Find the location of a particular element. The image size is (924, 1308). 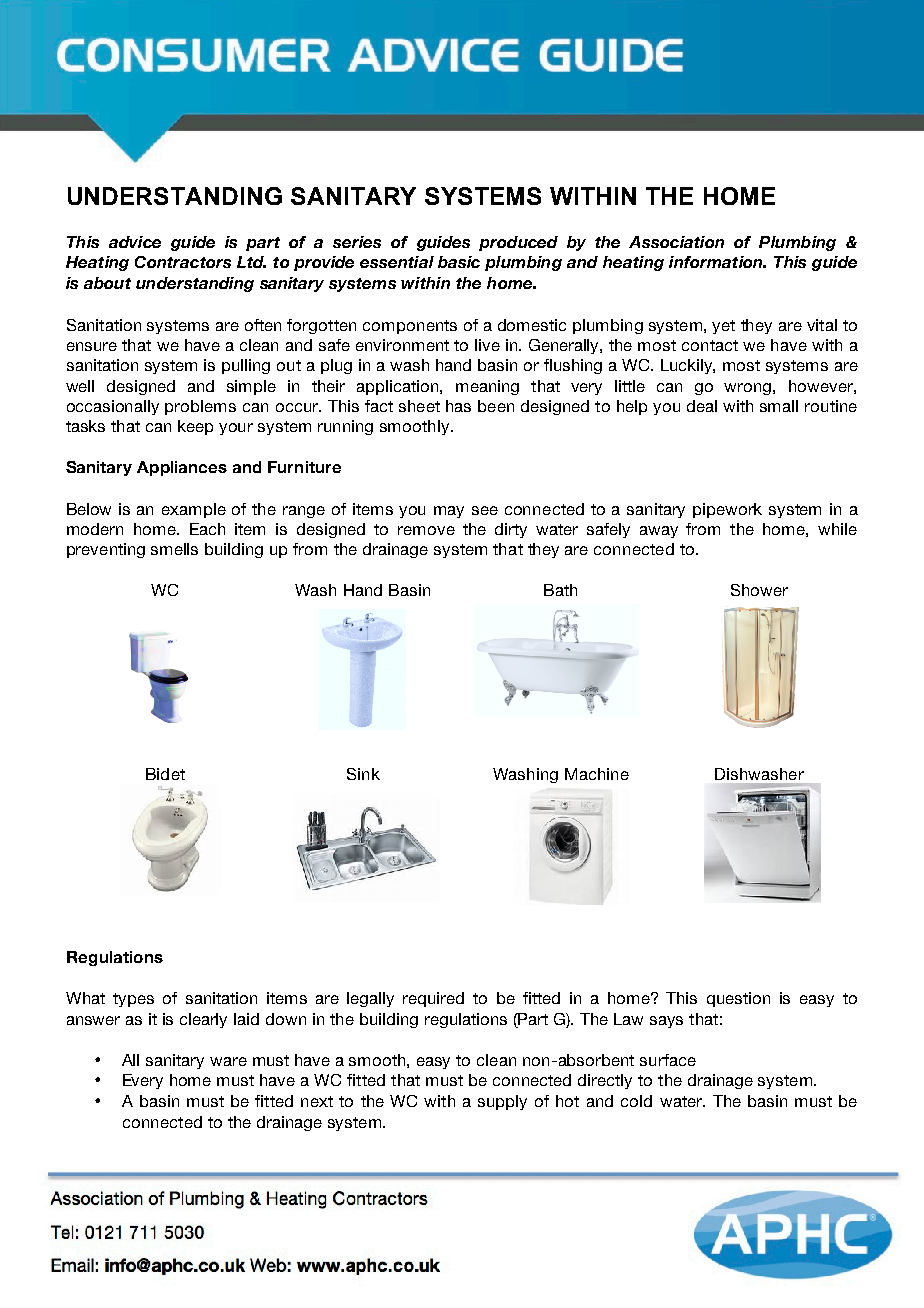

Bidet is located at coordinates (165, 774).
